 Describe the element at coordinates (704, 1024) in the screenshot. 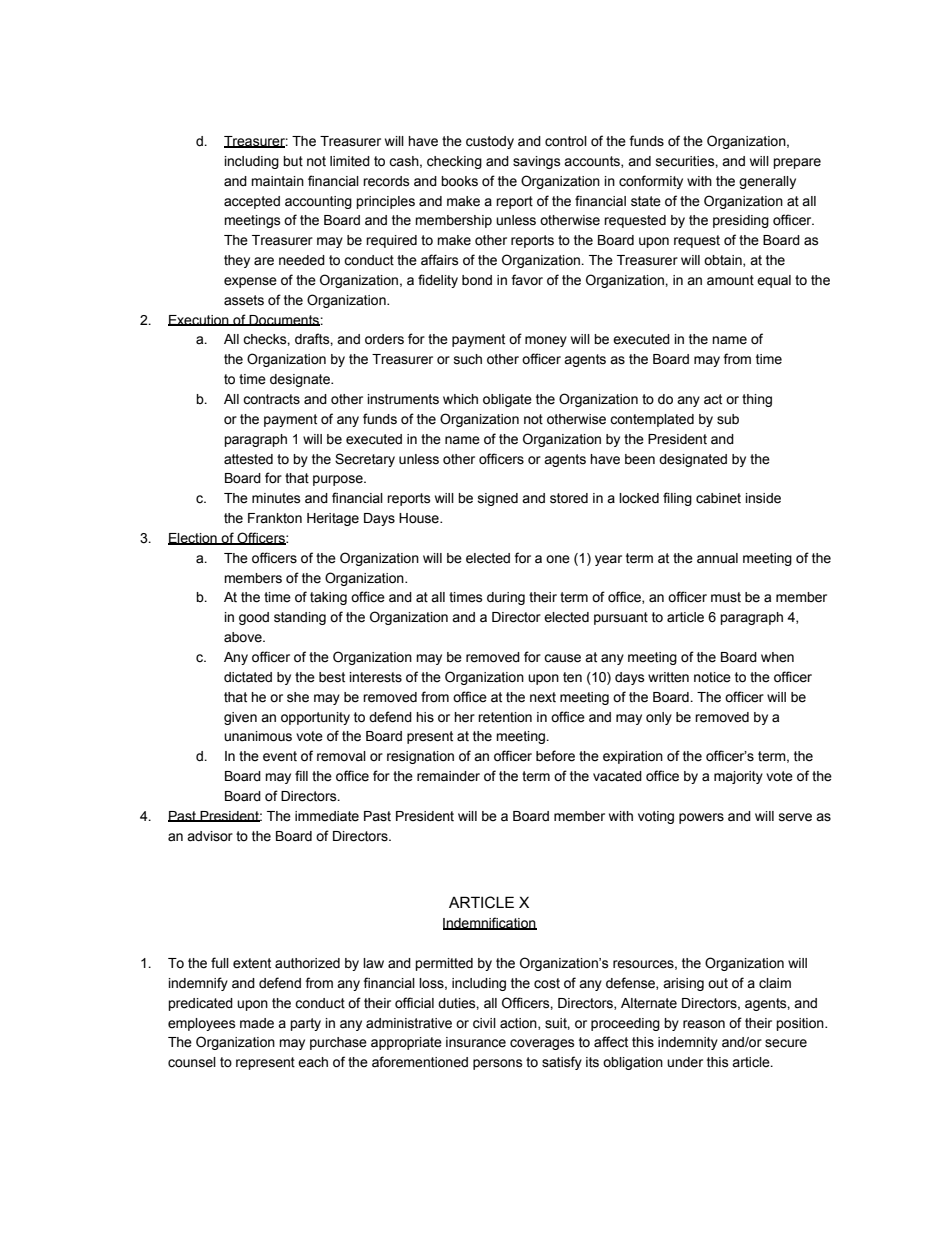

I see `reason` at that location.
